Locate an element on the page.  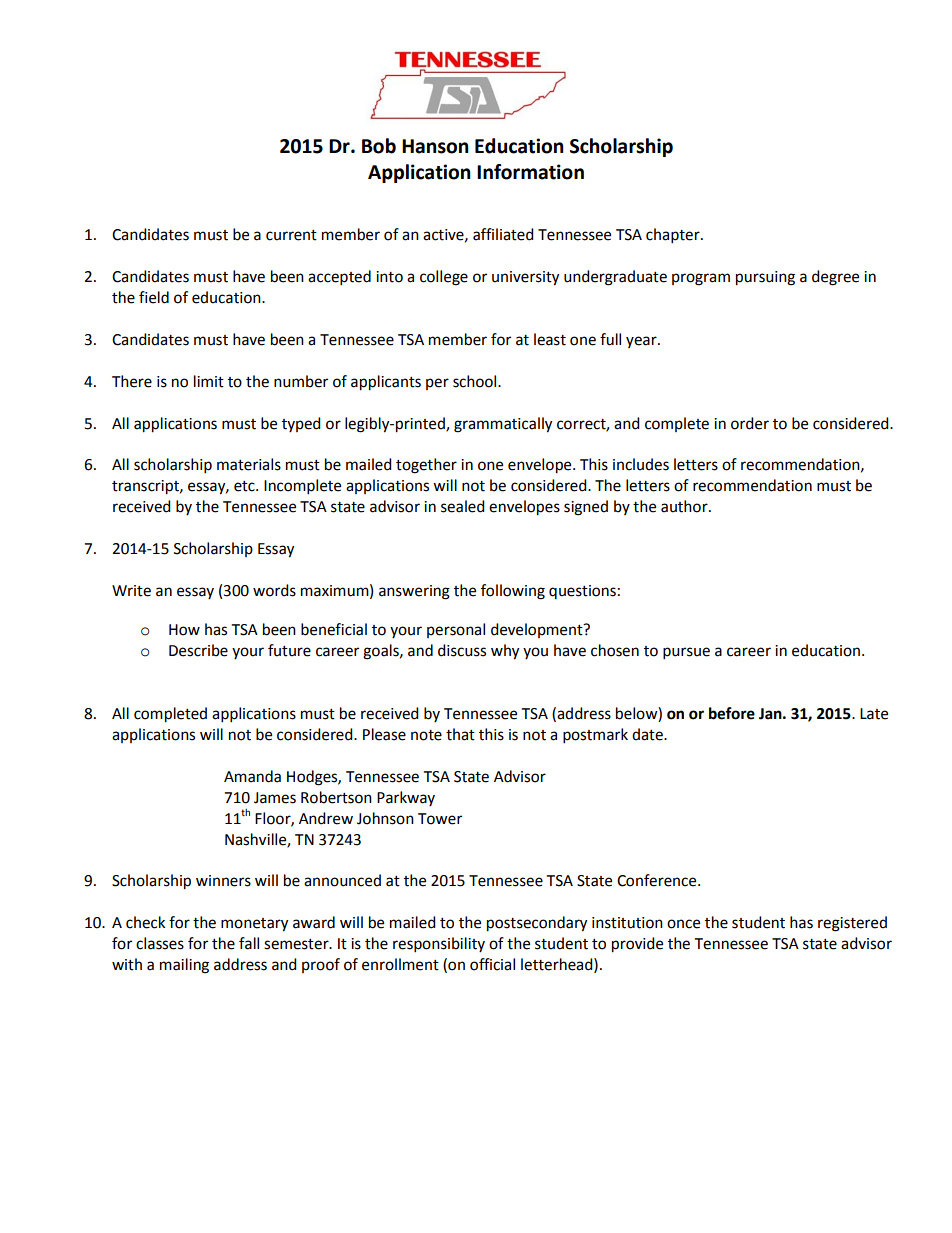
why is located at coordinates (505, 652).
